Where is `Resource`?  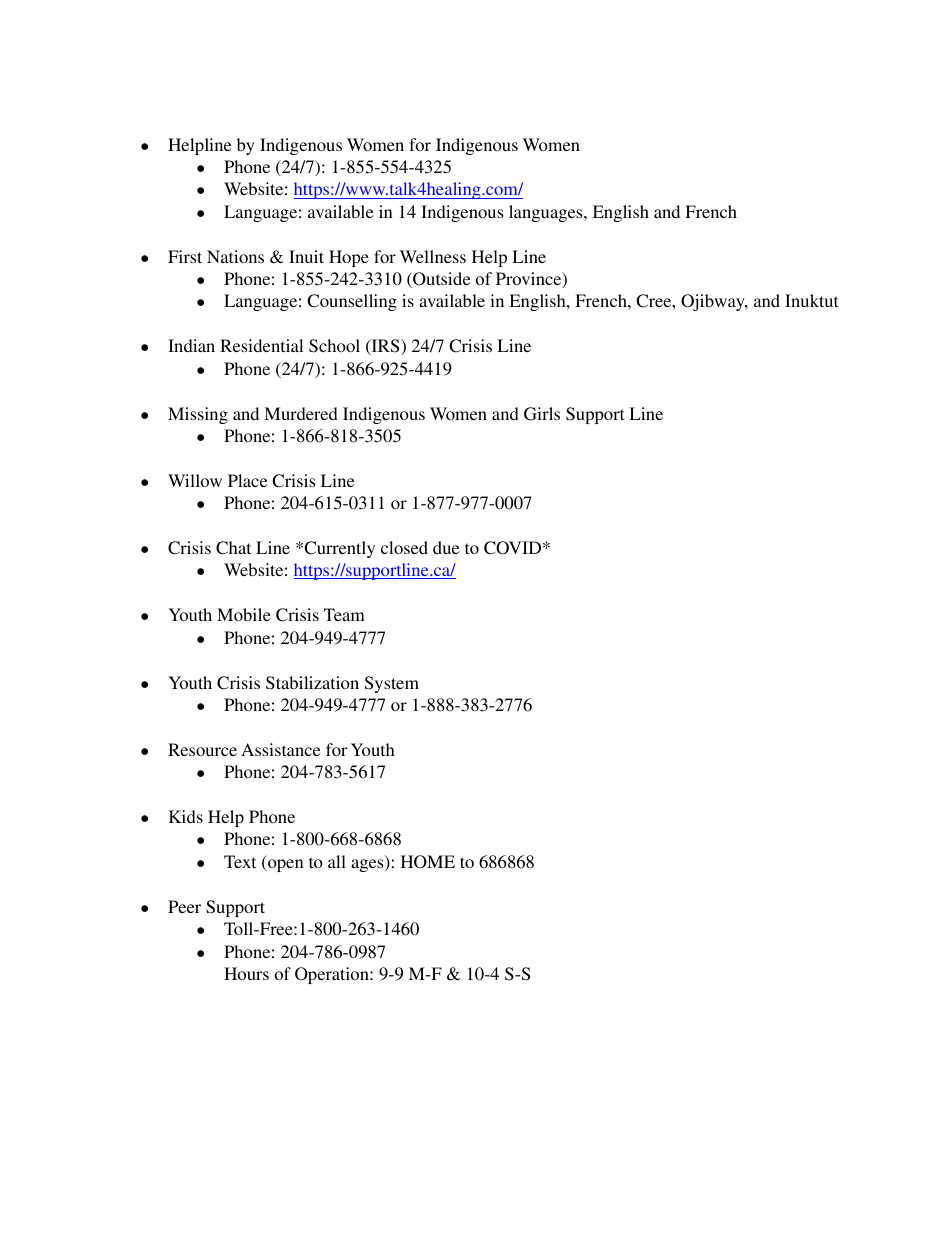
Resource is located at coordinates (202, 749).
